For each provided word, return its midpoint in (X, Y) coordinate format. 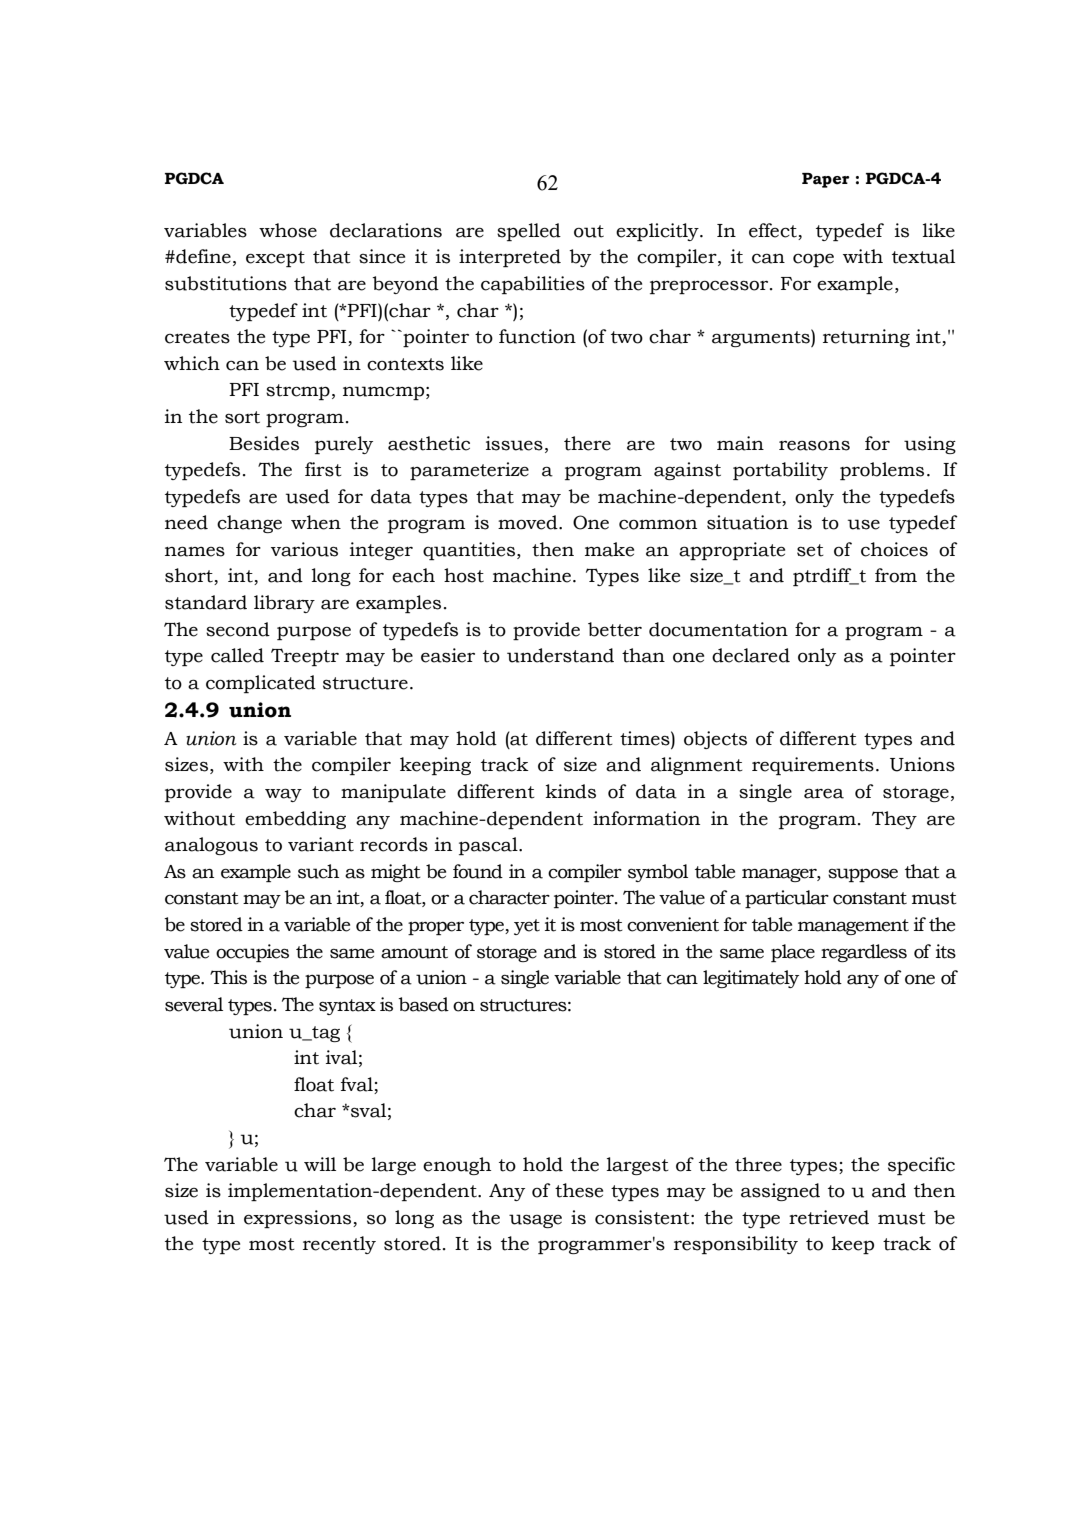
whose (288, 230)
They (894, 820)
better (615, 629)
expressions (299, 1219)
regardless (864, 953)
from (896, 575)
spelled (529, 232)
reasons (814, 445)
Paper (826, 180)
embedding (295, 820)
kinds (570, 791)
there (587, 443)
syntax (347, 1007)
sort (242, 417)
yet (527, 927)
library (284, 604)
